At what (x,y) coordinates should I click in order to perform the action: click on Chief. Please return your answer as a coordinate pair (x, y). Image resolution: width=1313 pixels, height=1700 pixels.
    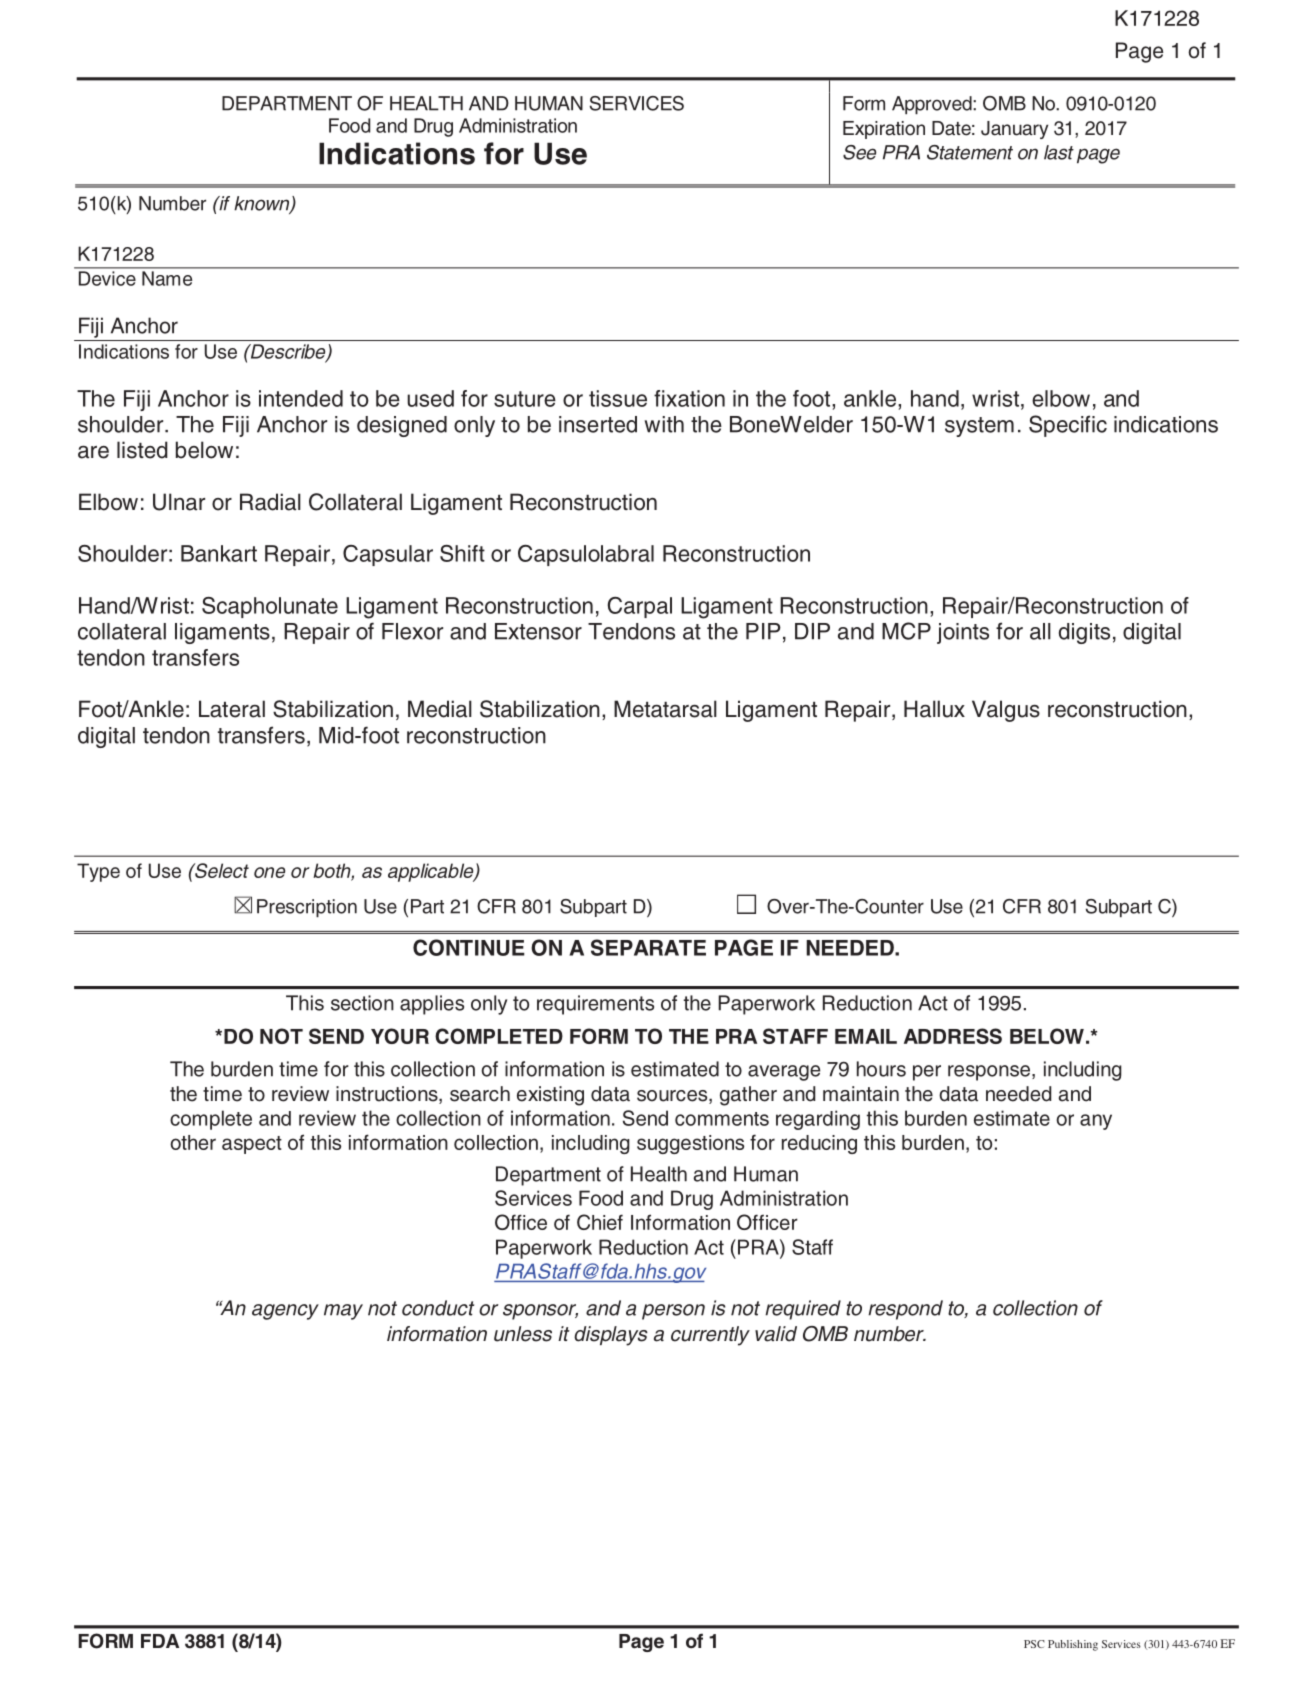
    Looking at the image, I should click on (600, 1222).
